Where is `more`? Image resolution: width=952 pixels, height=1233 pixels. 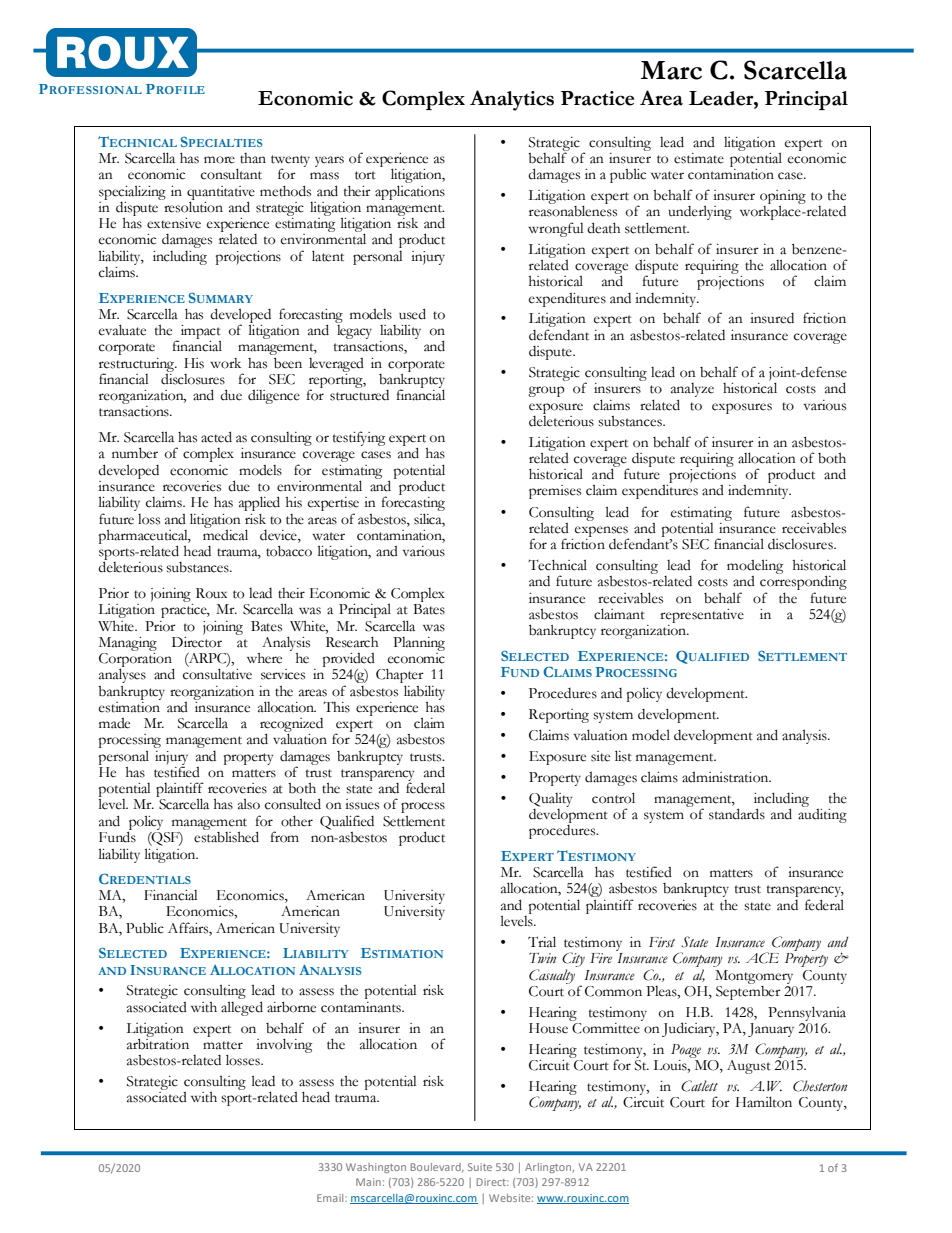 more is located at coordinates (219, 160).
